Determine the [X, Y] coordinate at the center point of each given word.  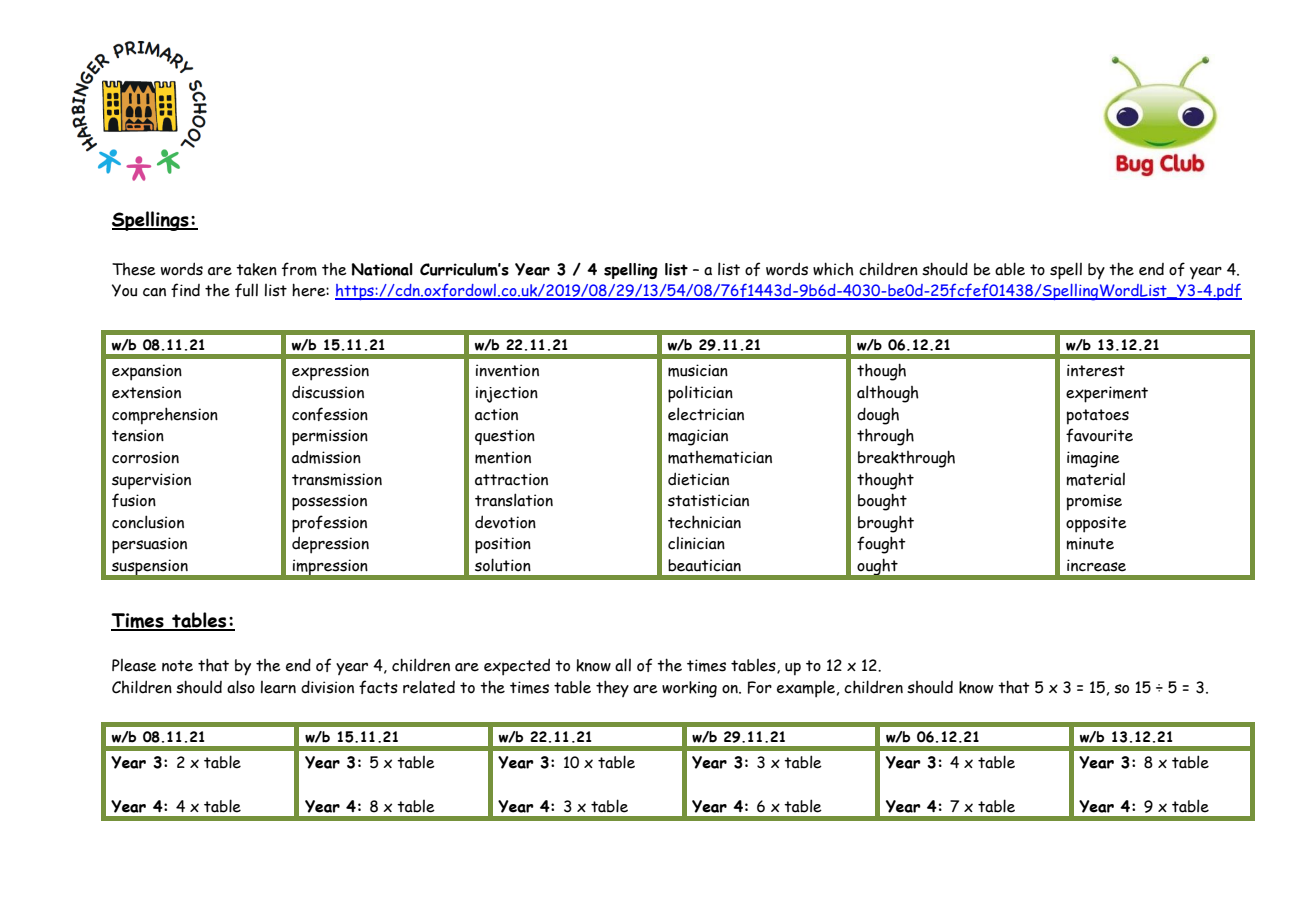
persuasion [149, 545]
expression [330, 372]
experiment [1107, 394]
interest [1096, 370]
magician [698, 437]
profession [329, 524]
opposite [1096, 524]
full [246, 290]
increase [1096, 565]
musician [698, 370]
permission [330, 437]
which [833, 269]
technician [704, 522]
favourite [1099, 435]
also [241, 687]
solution [503, 565]
